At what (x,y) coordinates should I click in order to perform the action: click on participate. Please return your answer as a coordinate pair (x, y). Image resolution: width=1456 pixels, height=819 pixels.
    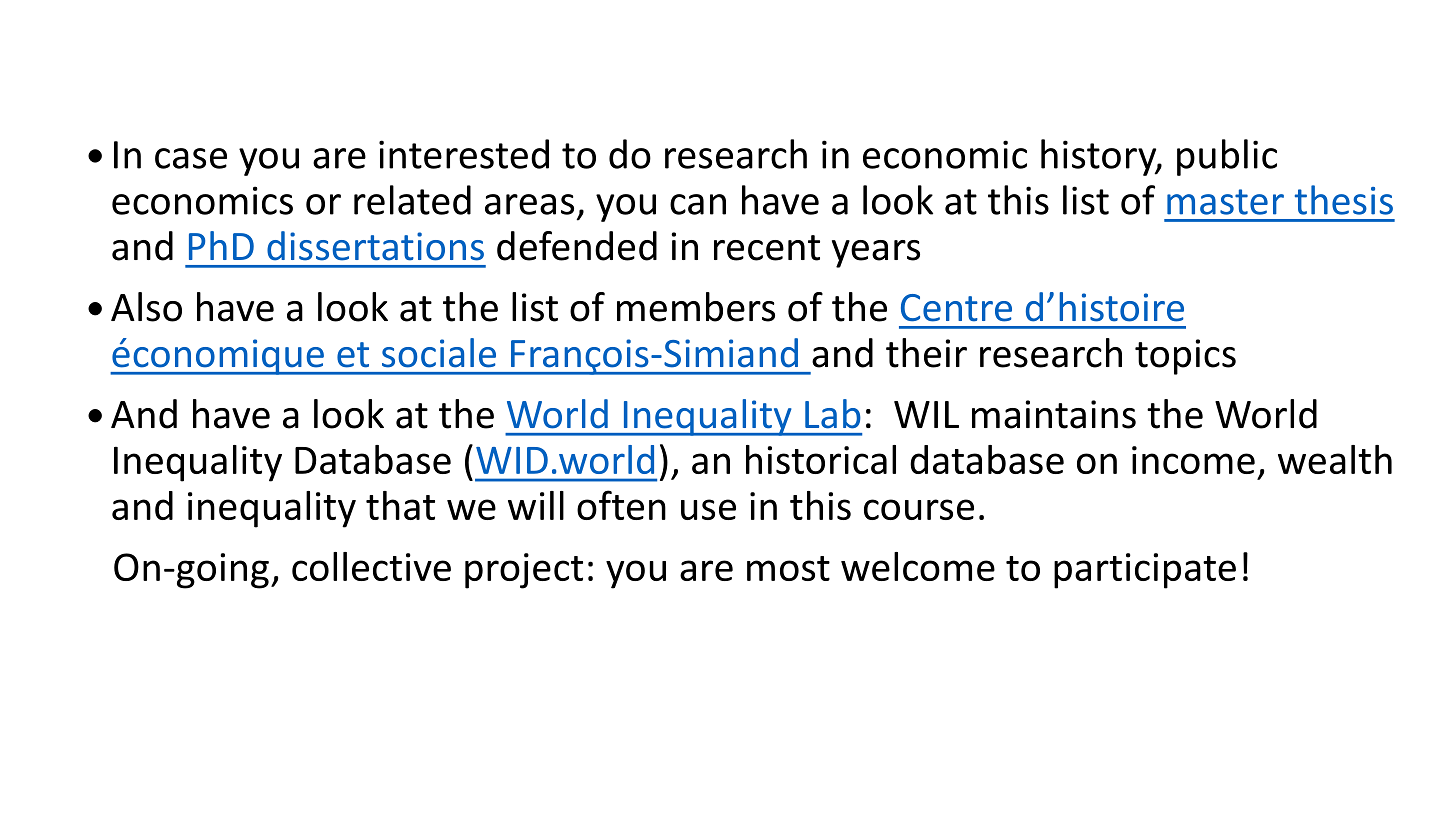
    Looking at the image, I should click on (1145, 571).
